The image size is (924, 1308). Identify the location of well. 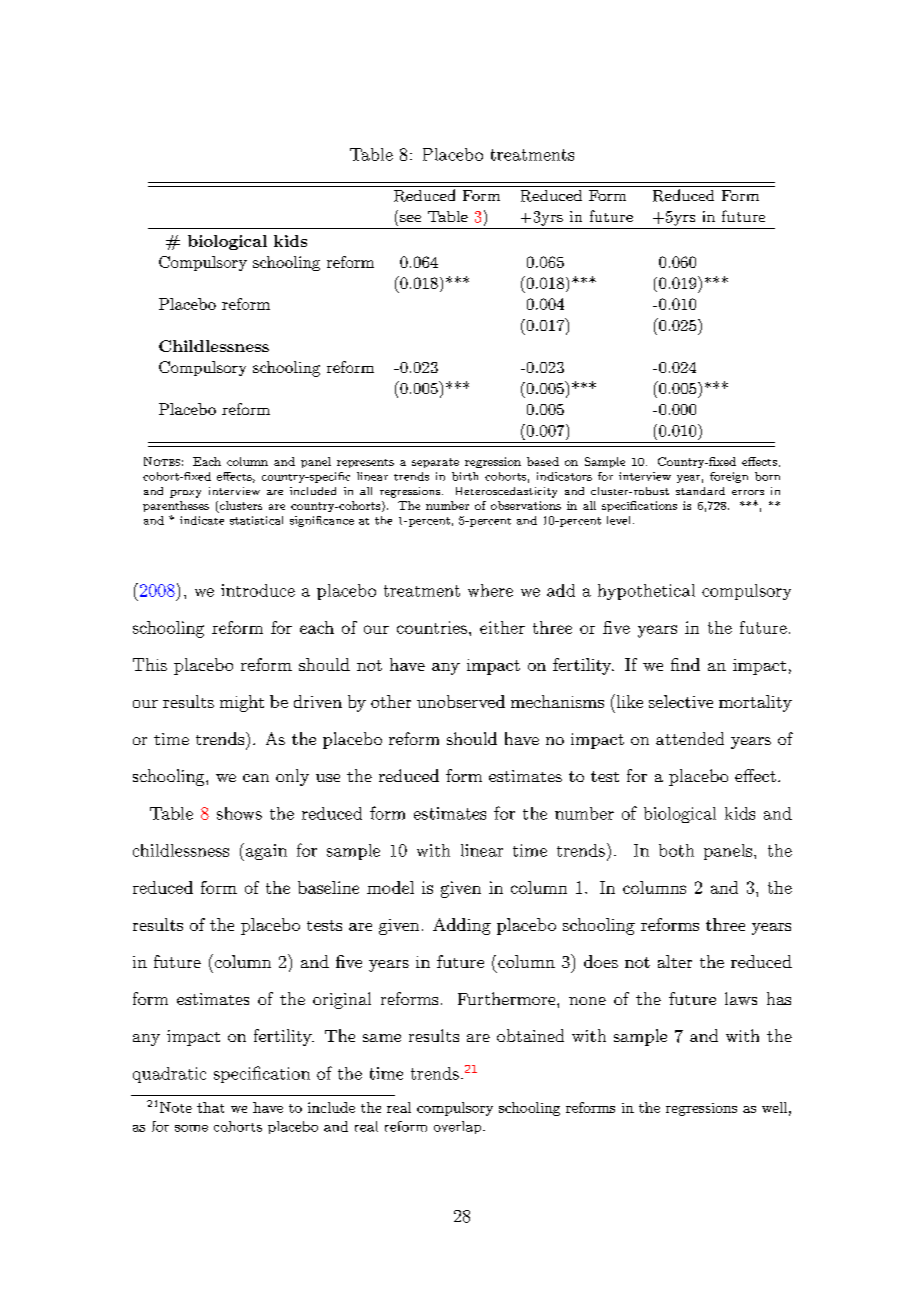
(774, 1107).
